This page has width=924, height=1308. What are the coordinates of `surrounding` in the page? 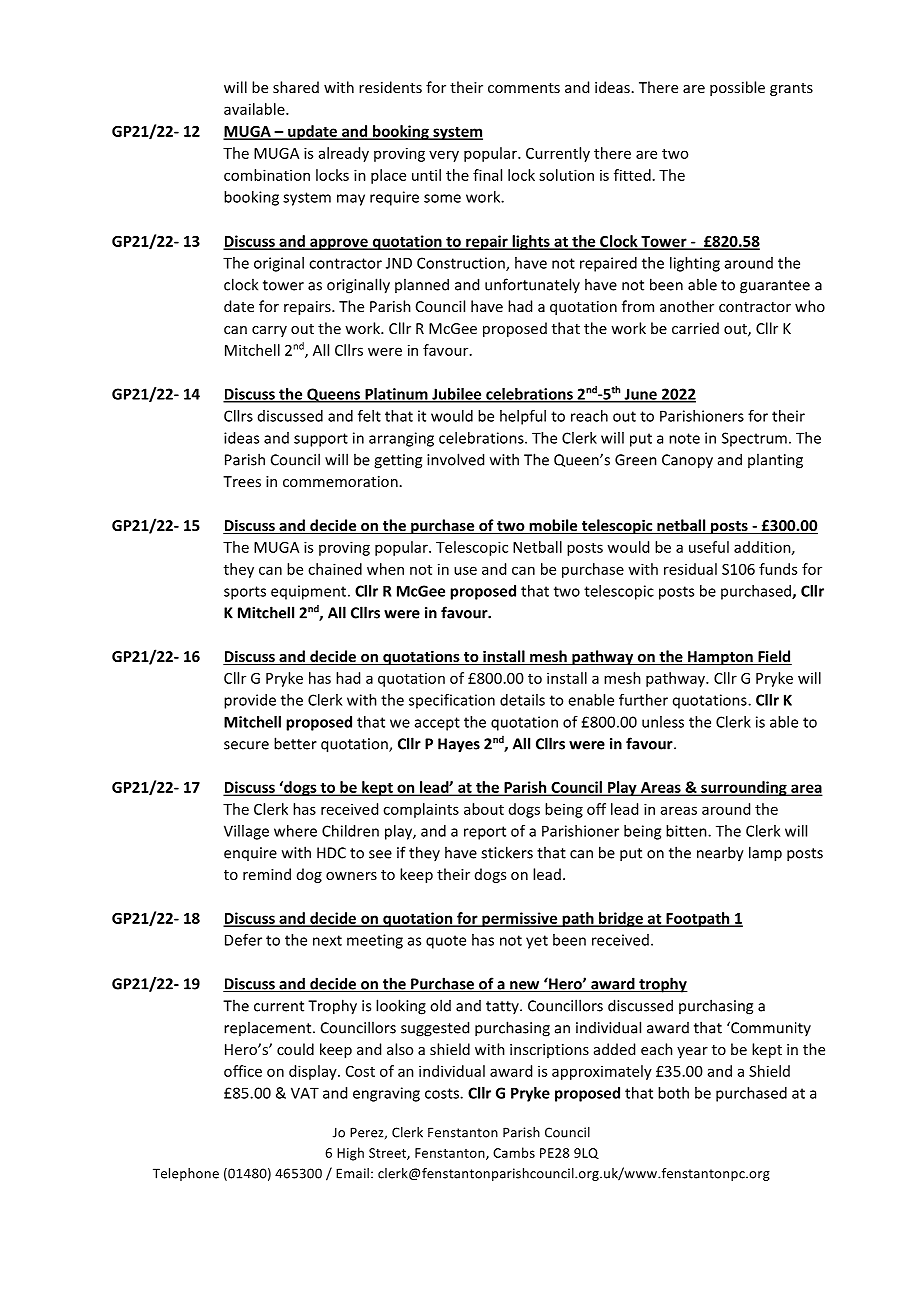 It's located at (744, 788).
